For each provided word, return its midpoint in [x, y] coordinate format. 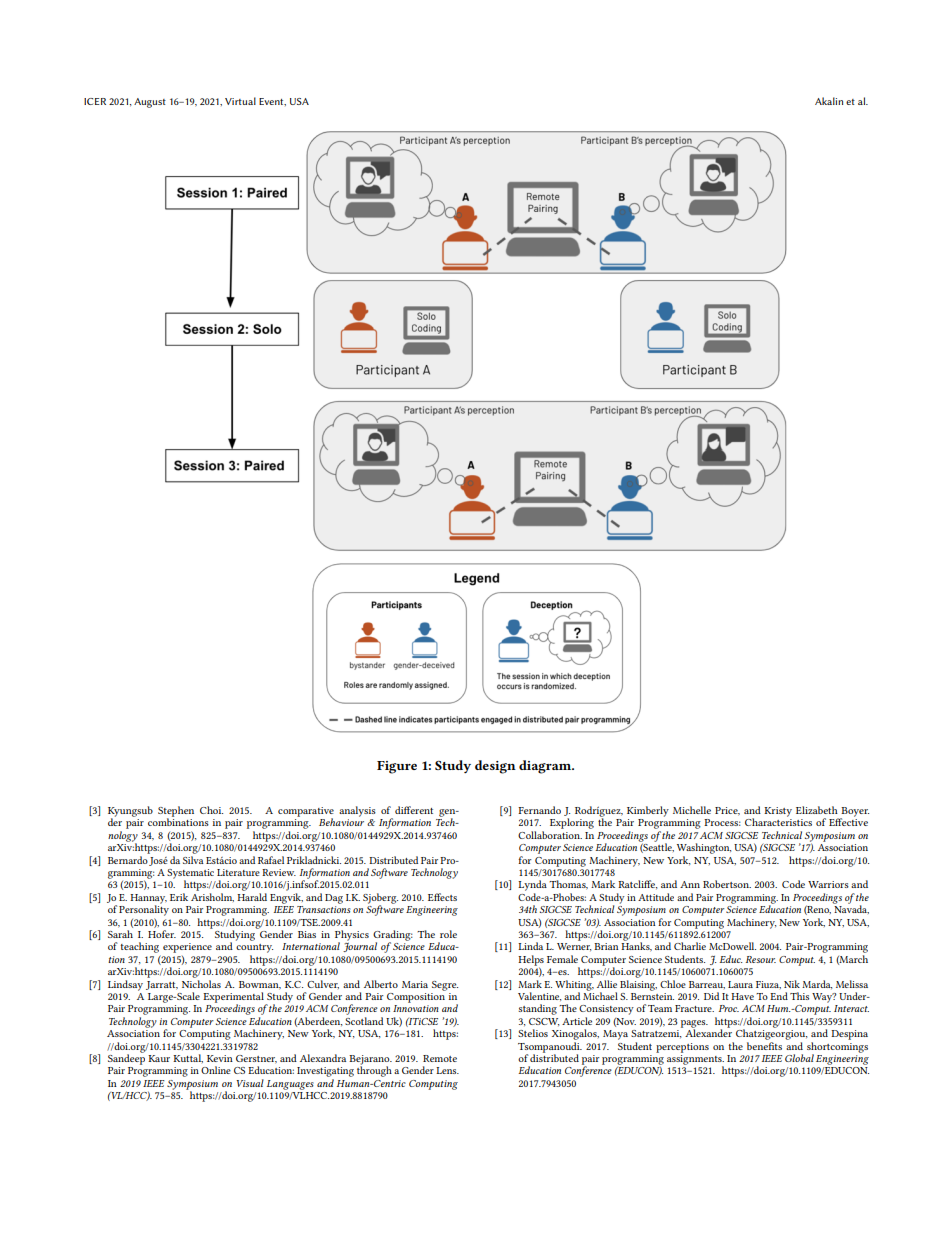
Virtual [240, 101]
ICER [95, 101]
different [414, 810]
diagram [546, 767]
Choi [211, 810]
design [495, 767]
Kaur [159, 1058]
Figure [397, 767]
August [150, 103]
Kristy [778, 812]
